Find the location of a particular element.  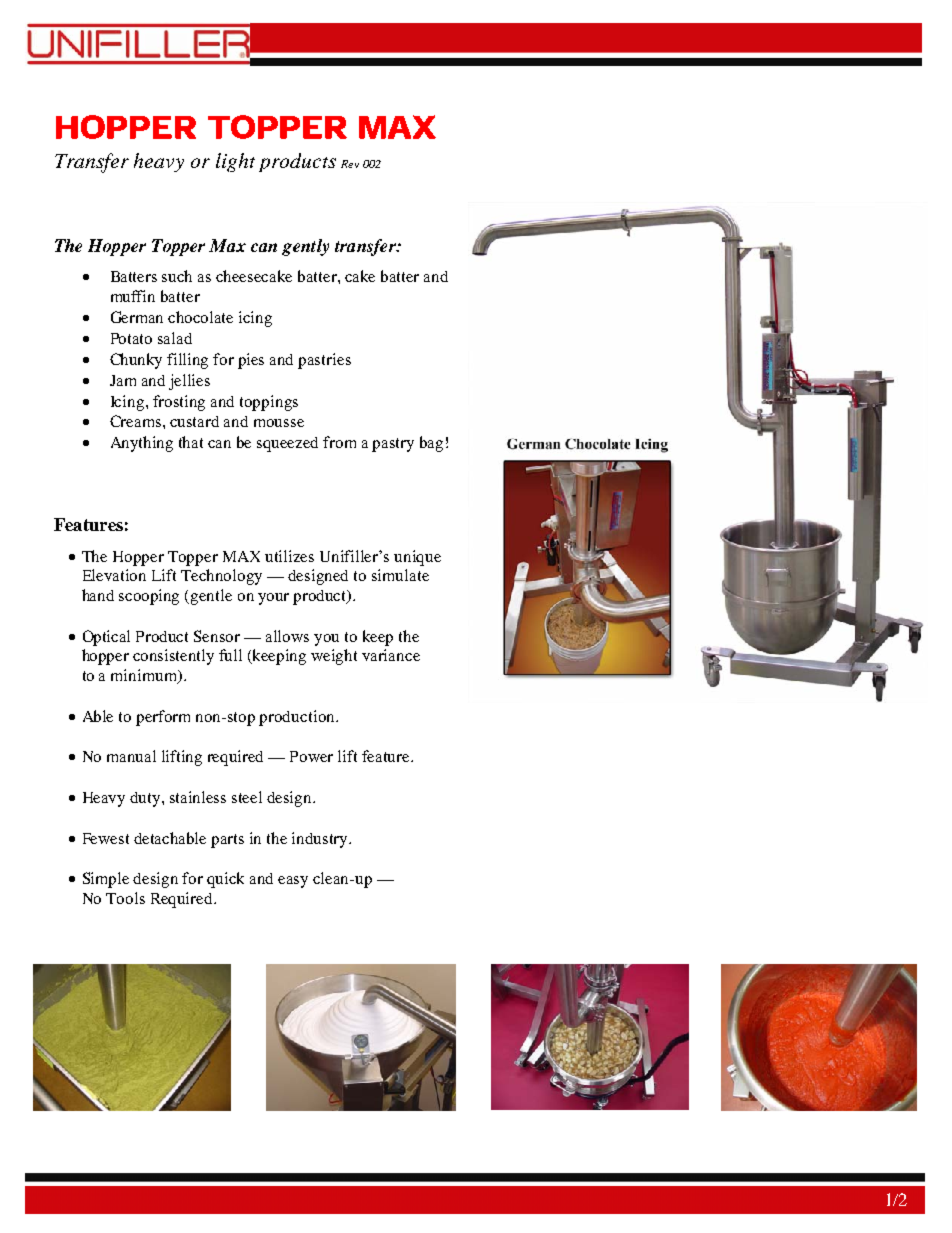

such is located at coordinates (177, 276).
